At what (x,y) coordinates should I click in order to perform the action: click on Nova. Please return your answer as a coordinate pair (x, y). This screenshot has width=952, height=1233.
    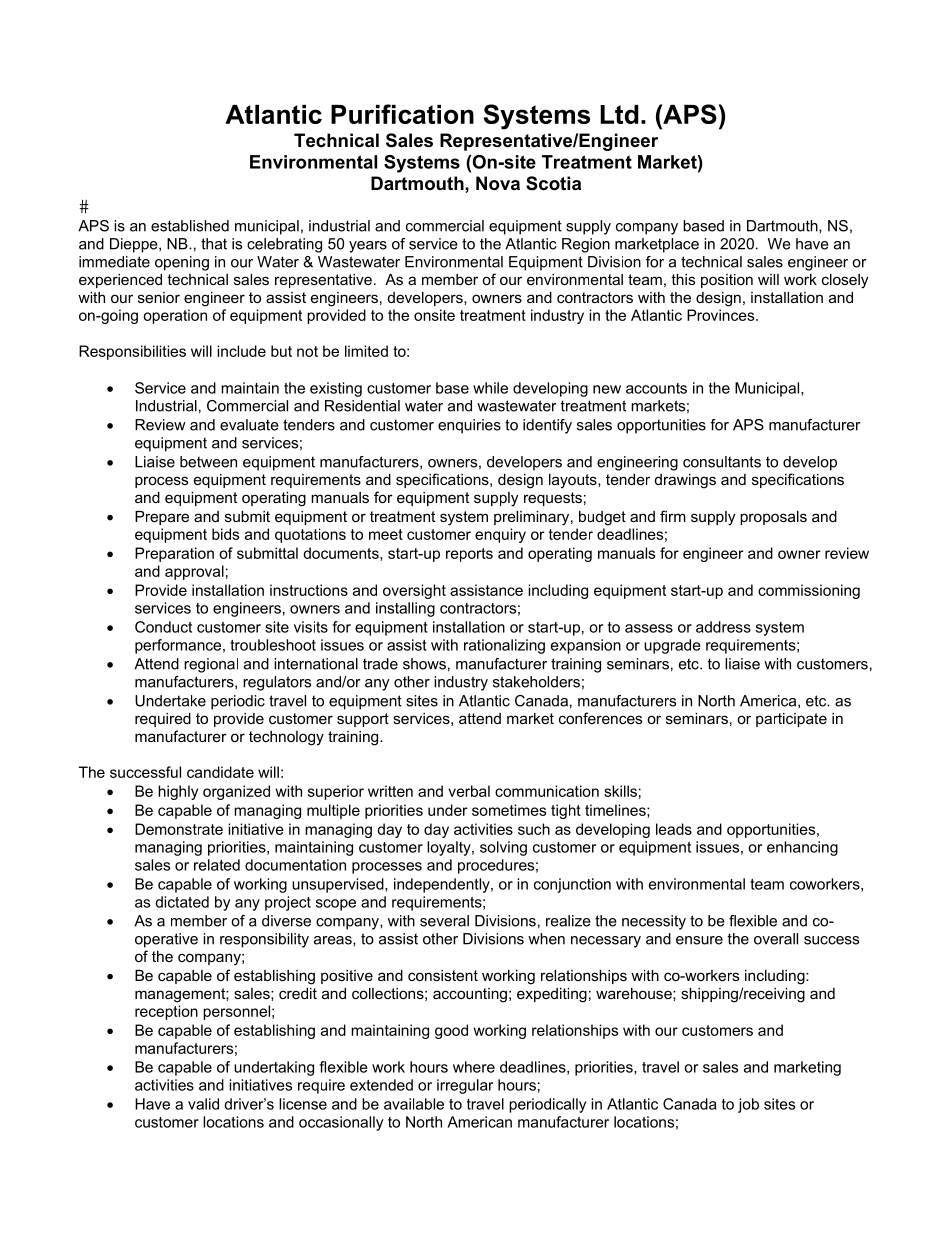
    Looking at the image, I should click on (498, 183).
